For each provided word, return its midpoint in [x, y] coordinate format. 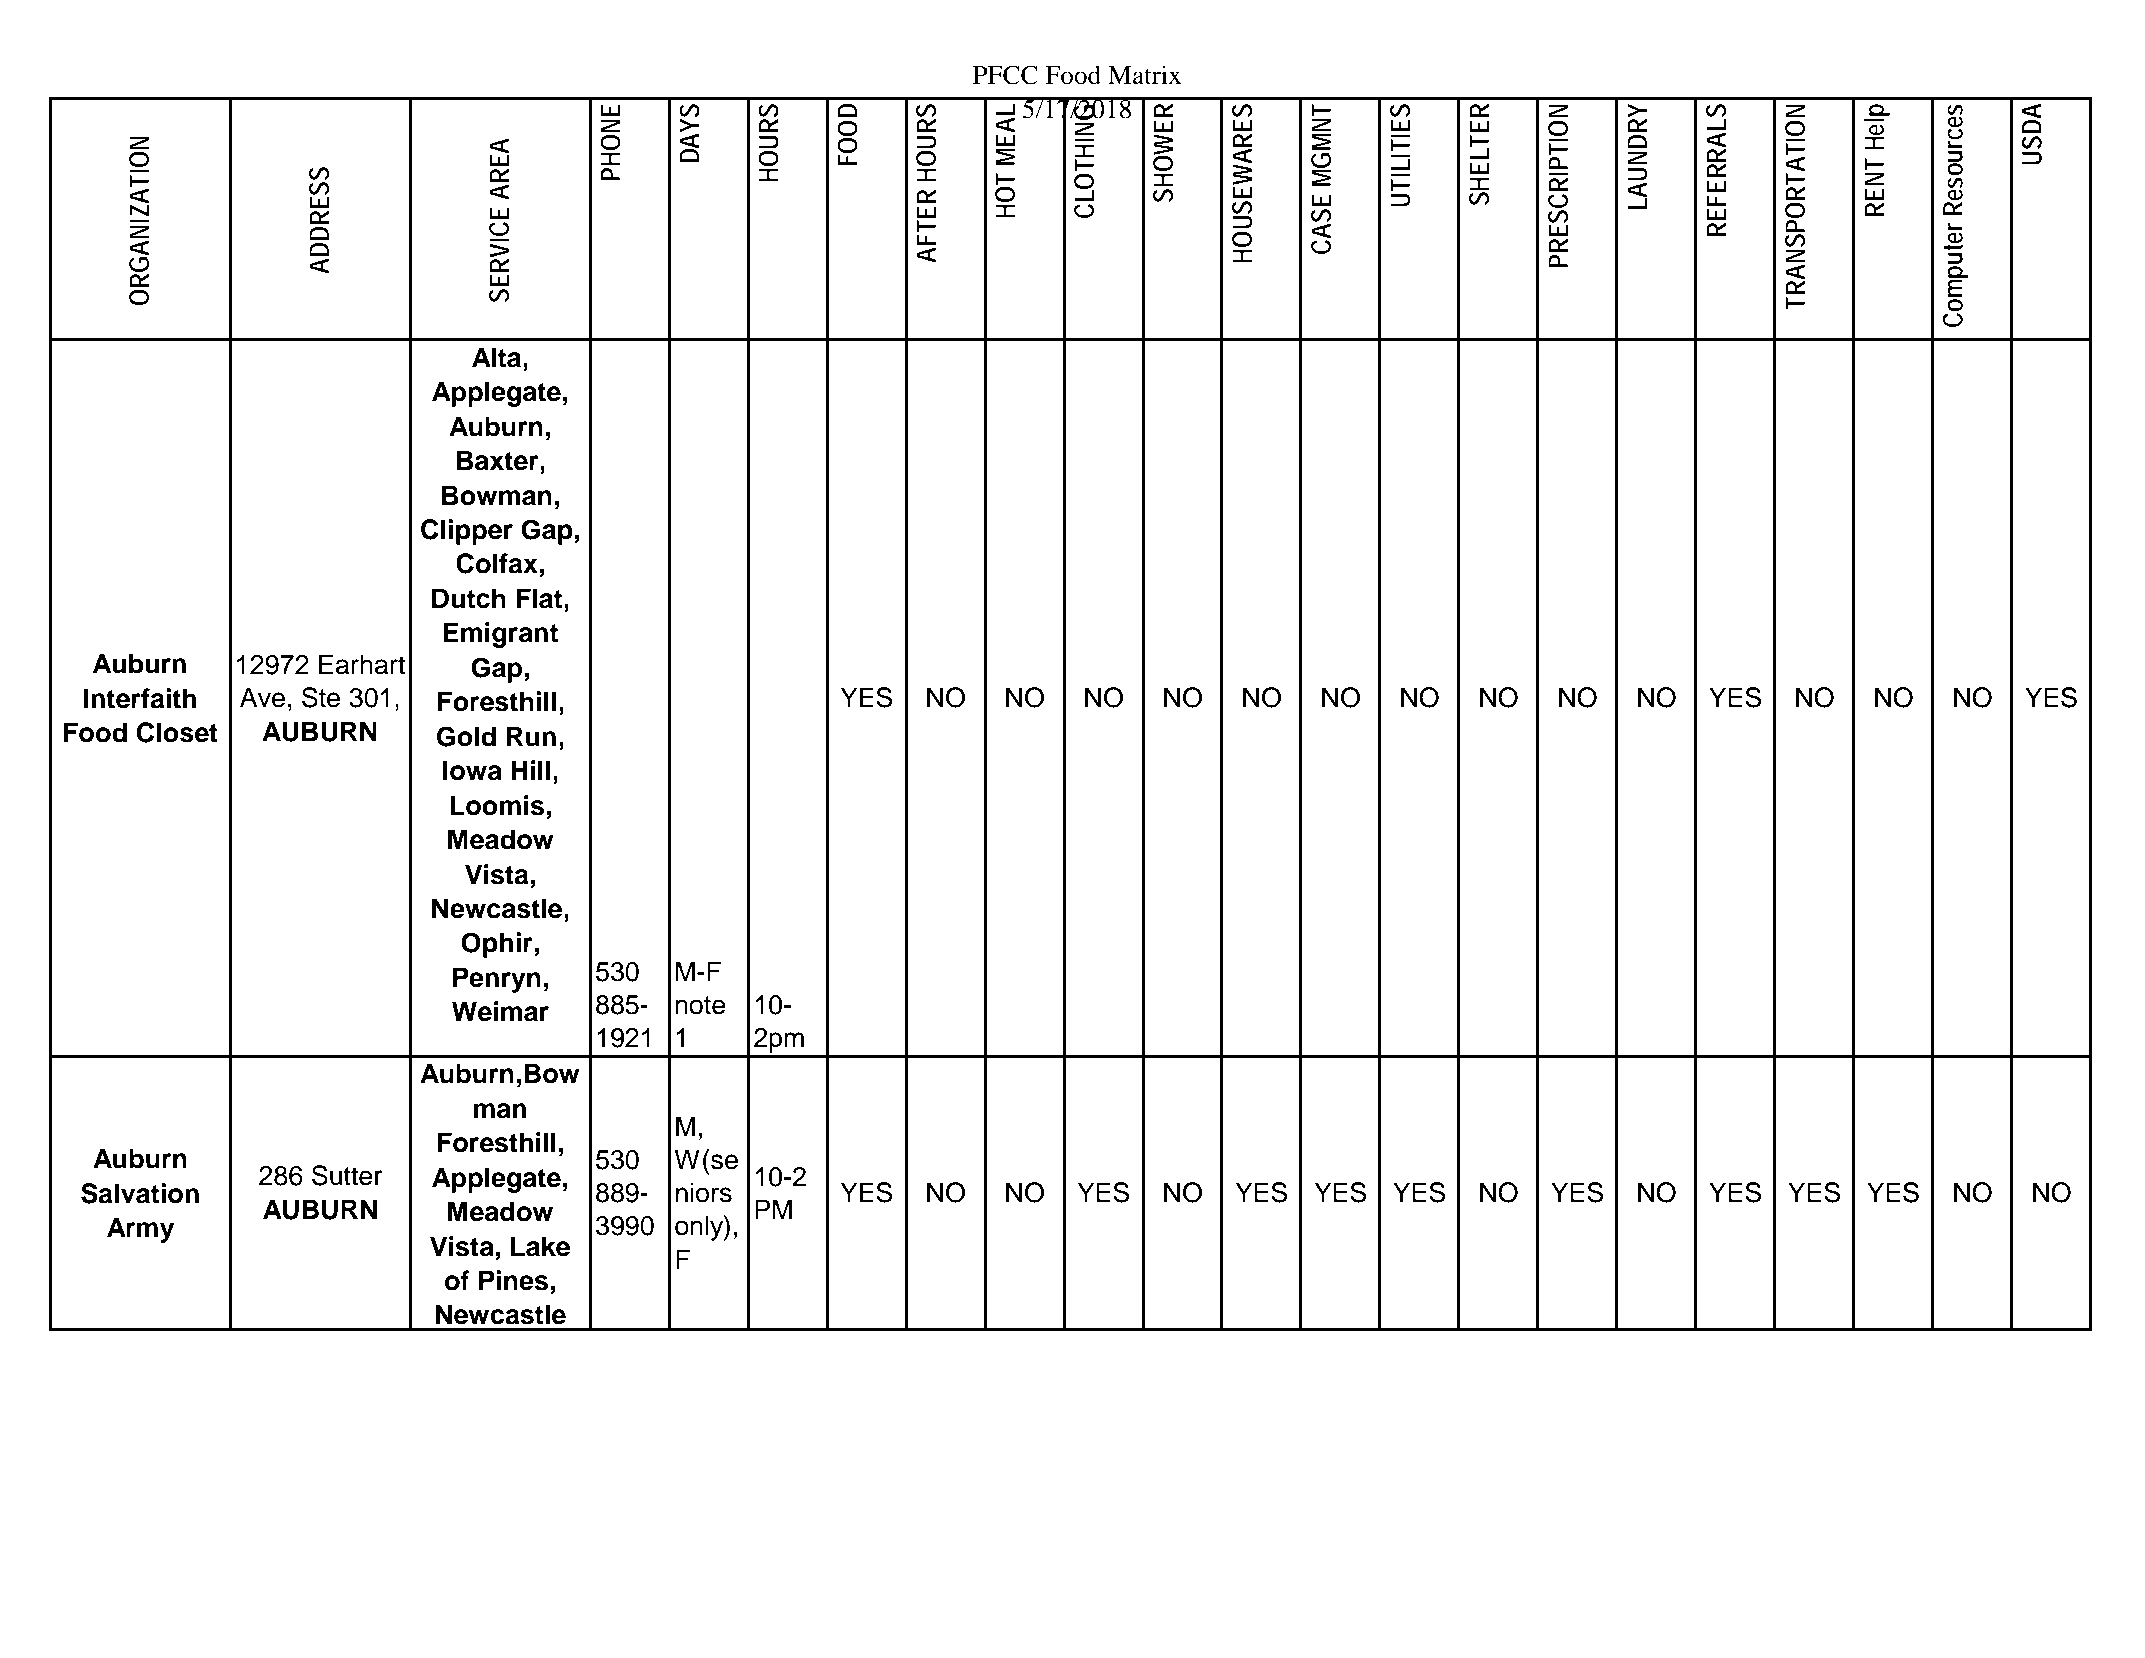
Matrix [1144, 75]
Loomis [497, 805]
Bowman [497, 495]
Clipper [467, 532]
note [700, 1005]
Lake [540, 1246]
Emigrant [500, 635]
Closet [177, 732]
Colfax [497, 563]
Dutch [469, 598]
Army [140, 1230]
